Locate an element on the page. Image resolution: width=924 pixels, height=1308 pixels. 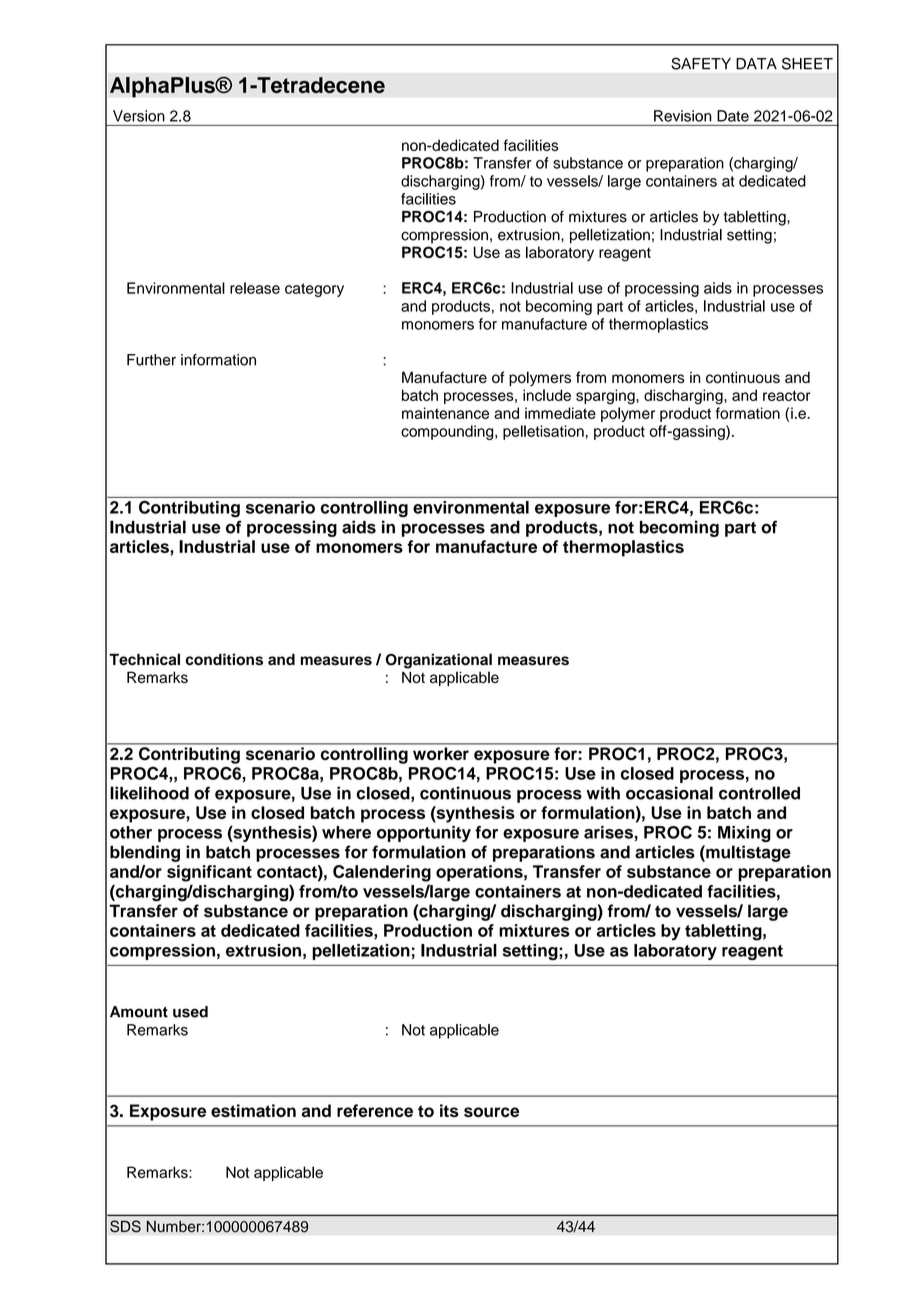
Date is located at coordinates (733, 116).
